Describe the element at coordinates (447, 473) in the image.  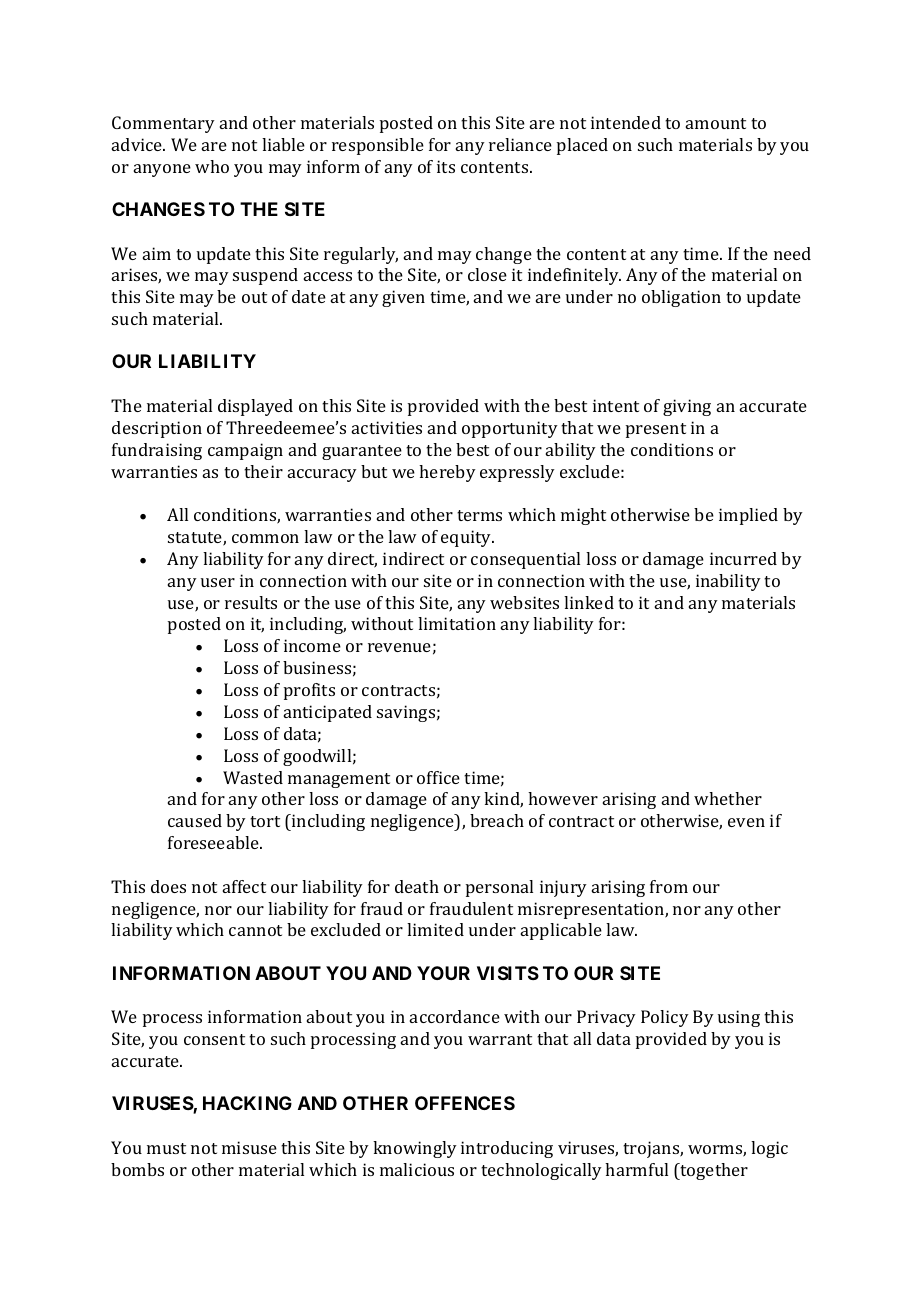
I see `hereby` at that location.
